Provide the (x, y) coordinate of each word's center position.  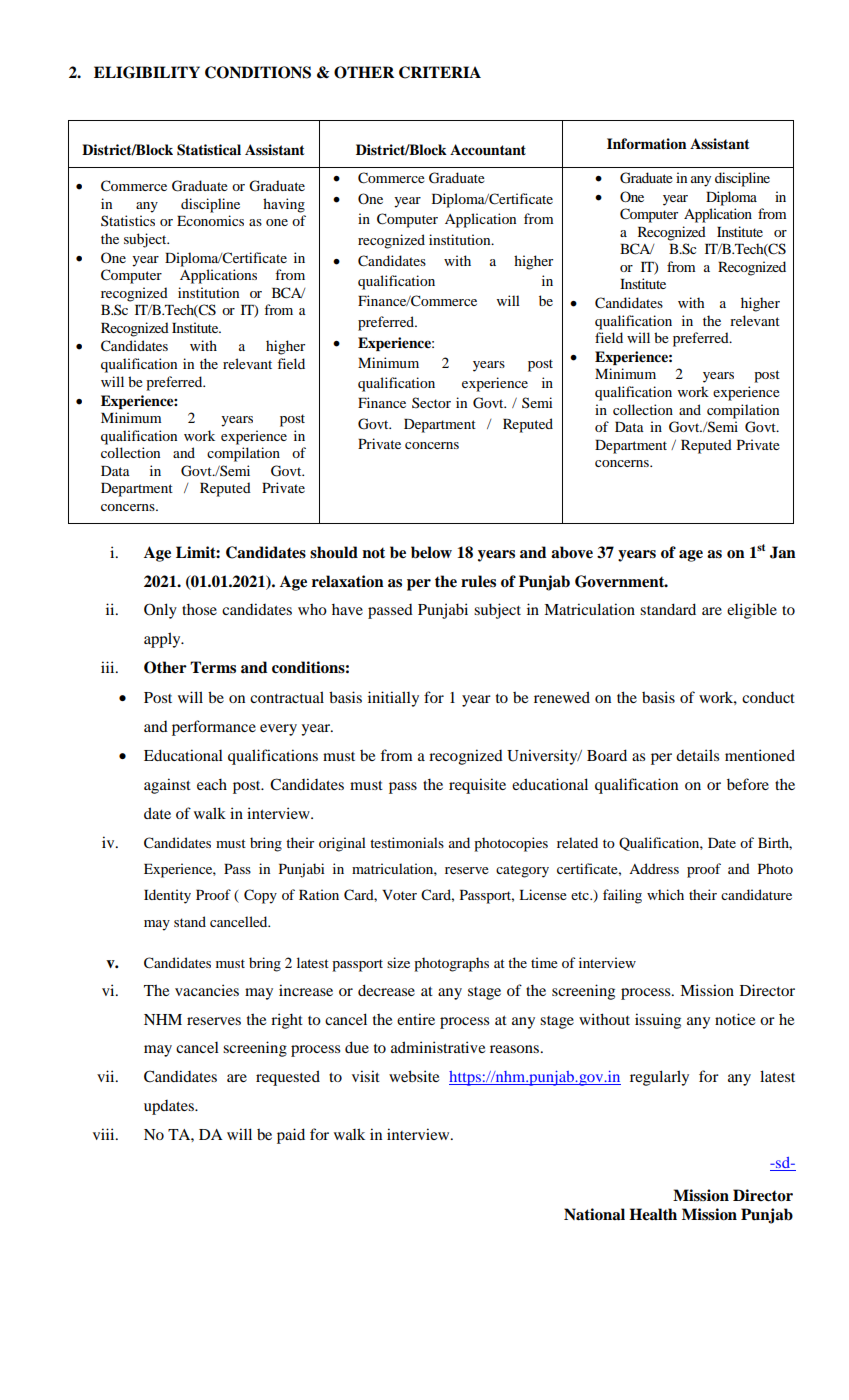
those (199, 609)
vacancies (207, 990)
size (398, 962)
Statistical (209, 150)
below (431, 552)
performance (214, 728)
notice (735, 1019)
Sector (431, 402)
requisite (477, 786)
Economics (210, 220)
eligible (752, 611)
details (697, 755)
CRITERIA (440, 72)
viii (105, 1134)
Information (647, 143)
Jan (783, 552)
